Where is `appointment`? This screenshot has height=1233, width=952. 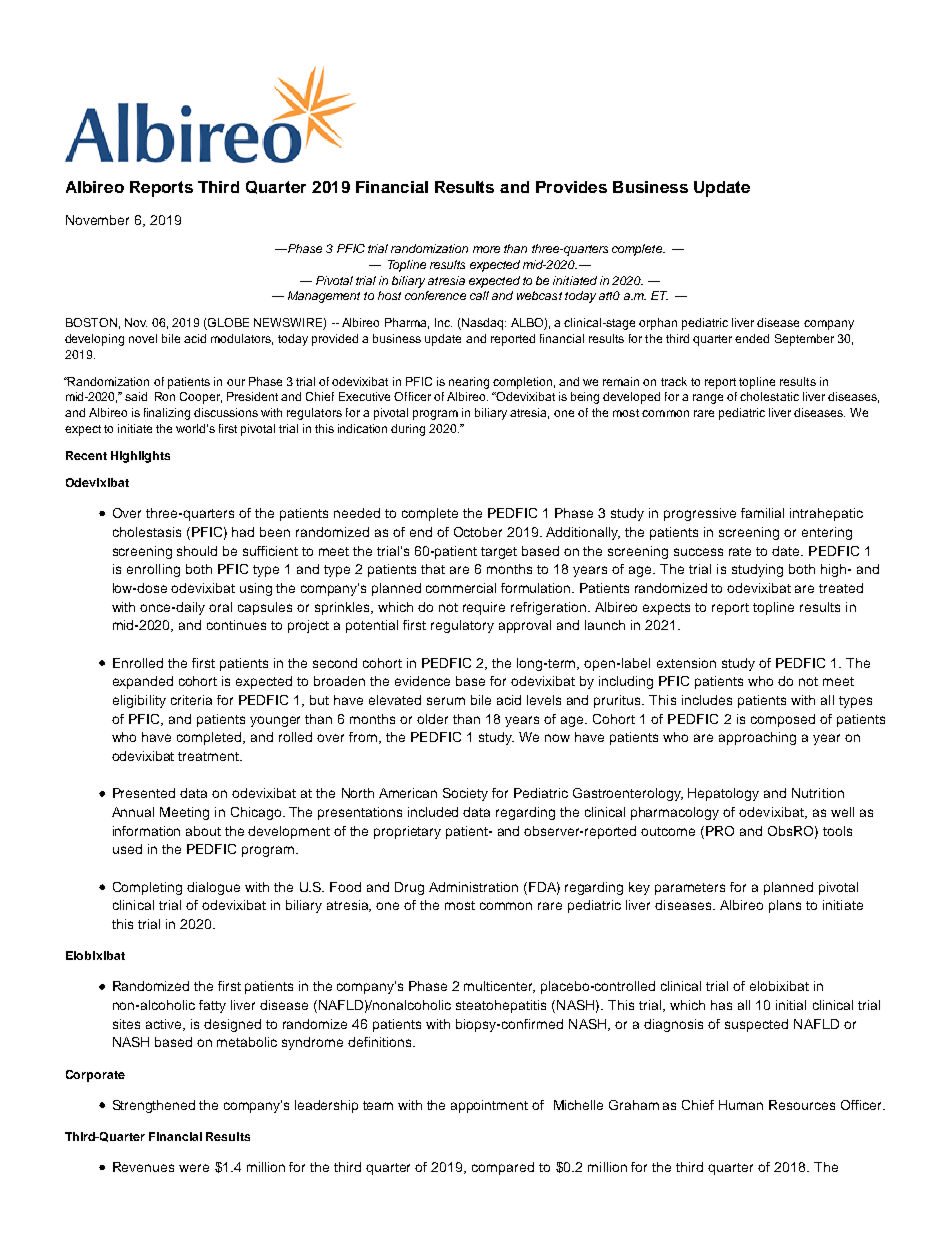 appointment is located at coordinates (489, 1106).
